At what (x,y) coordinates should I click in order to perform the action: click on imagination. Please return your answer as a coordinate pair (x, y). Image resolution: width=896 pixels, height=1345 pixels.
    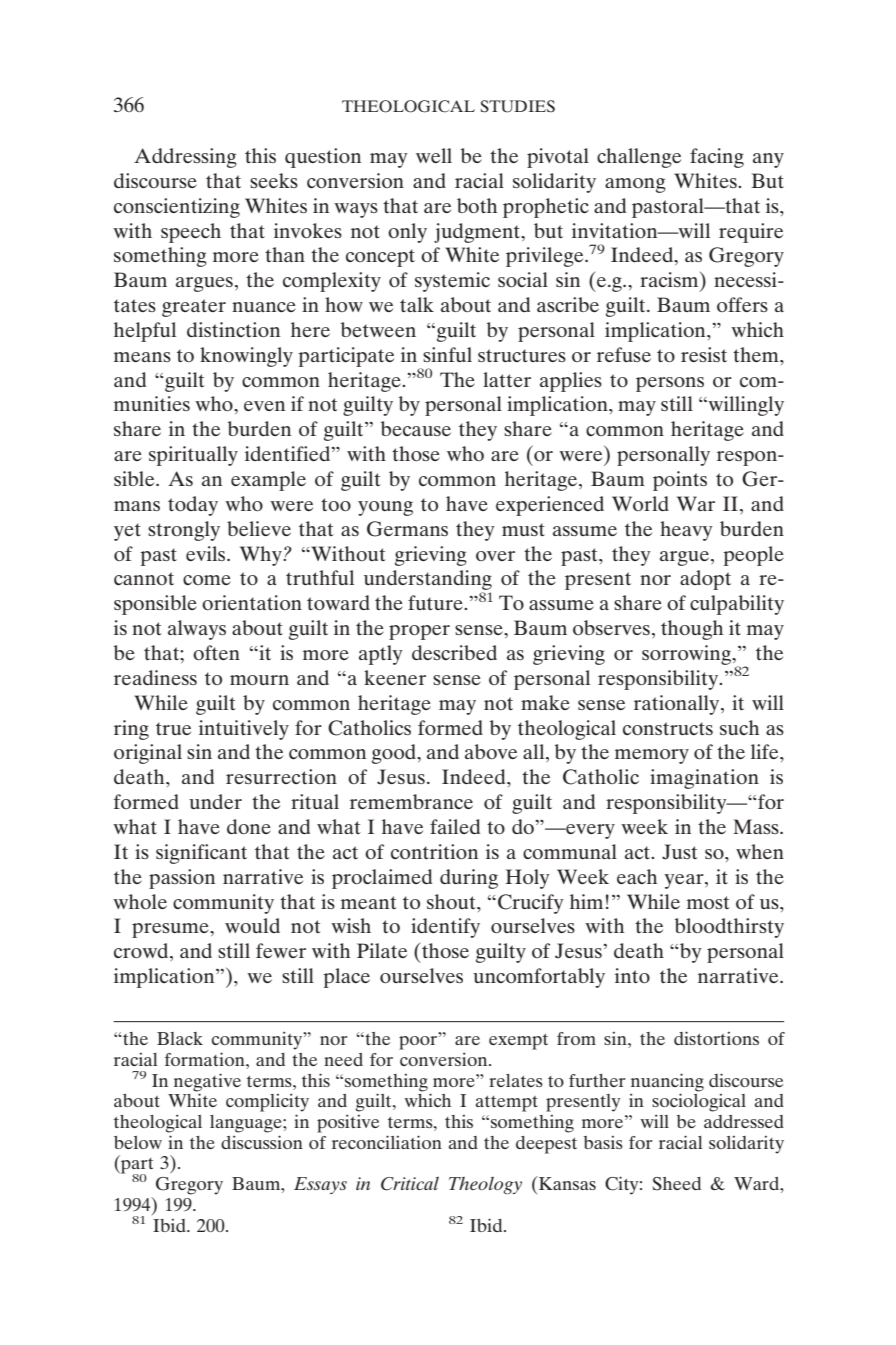
    Looking at the image, I should click on (704, 779).
